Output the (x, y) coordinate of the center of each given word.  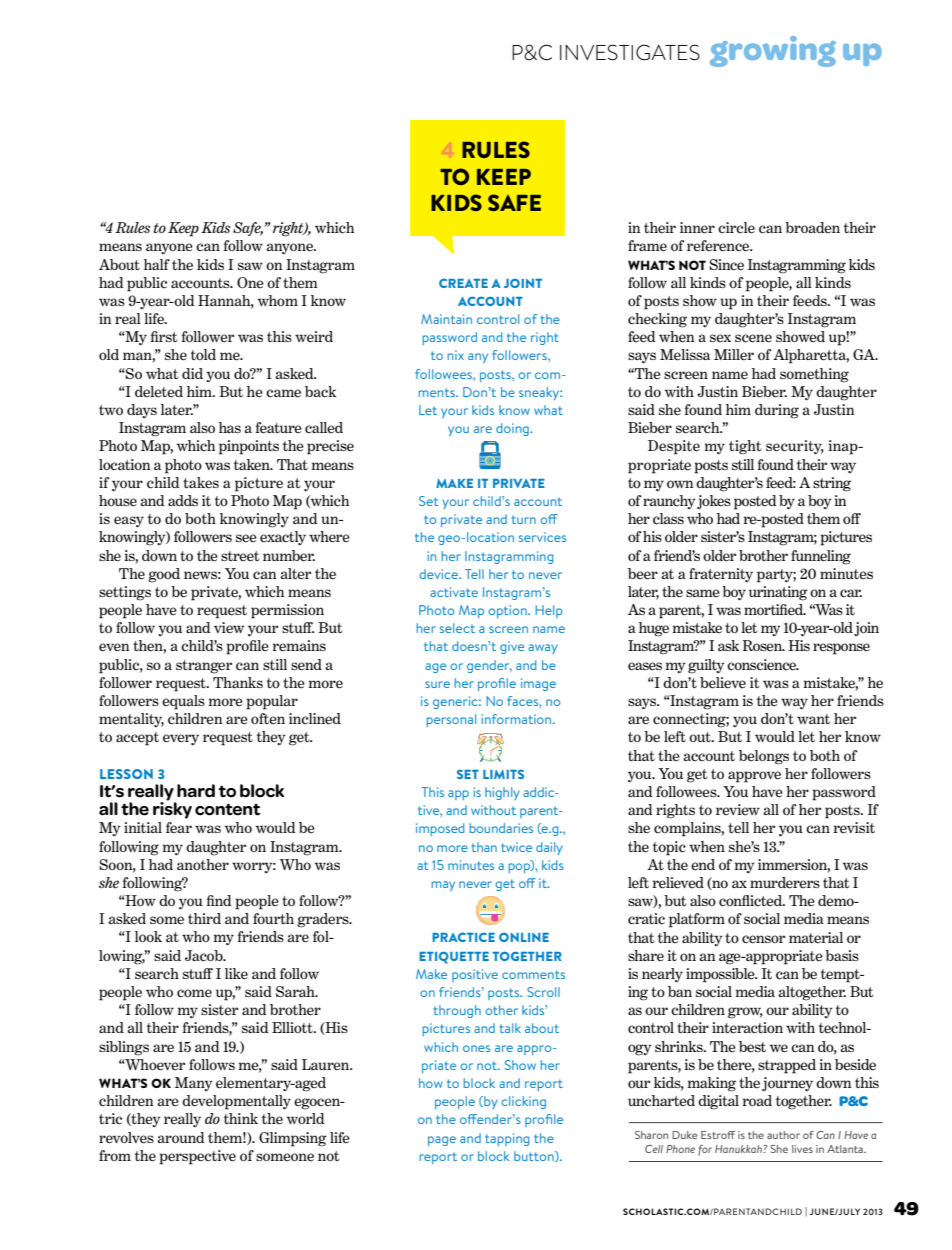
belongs (764, 757)
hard (196, 791)
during (777, 411)
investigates (630, 52)
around (180, 1138)
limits (503, 774)
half (157, 264)
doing (513, 429)
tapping (507, 1139)
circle (736, 228)
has (230, 427)
